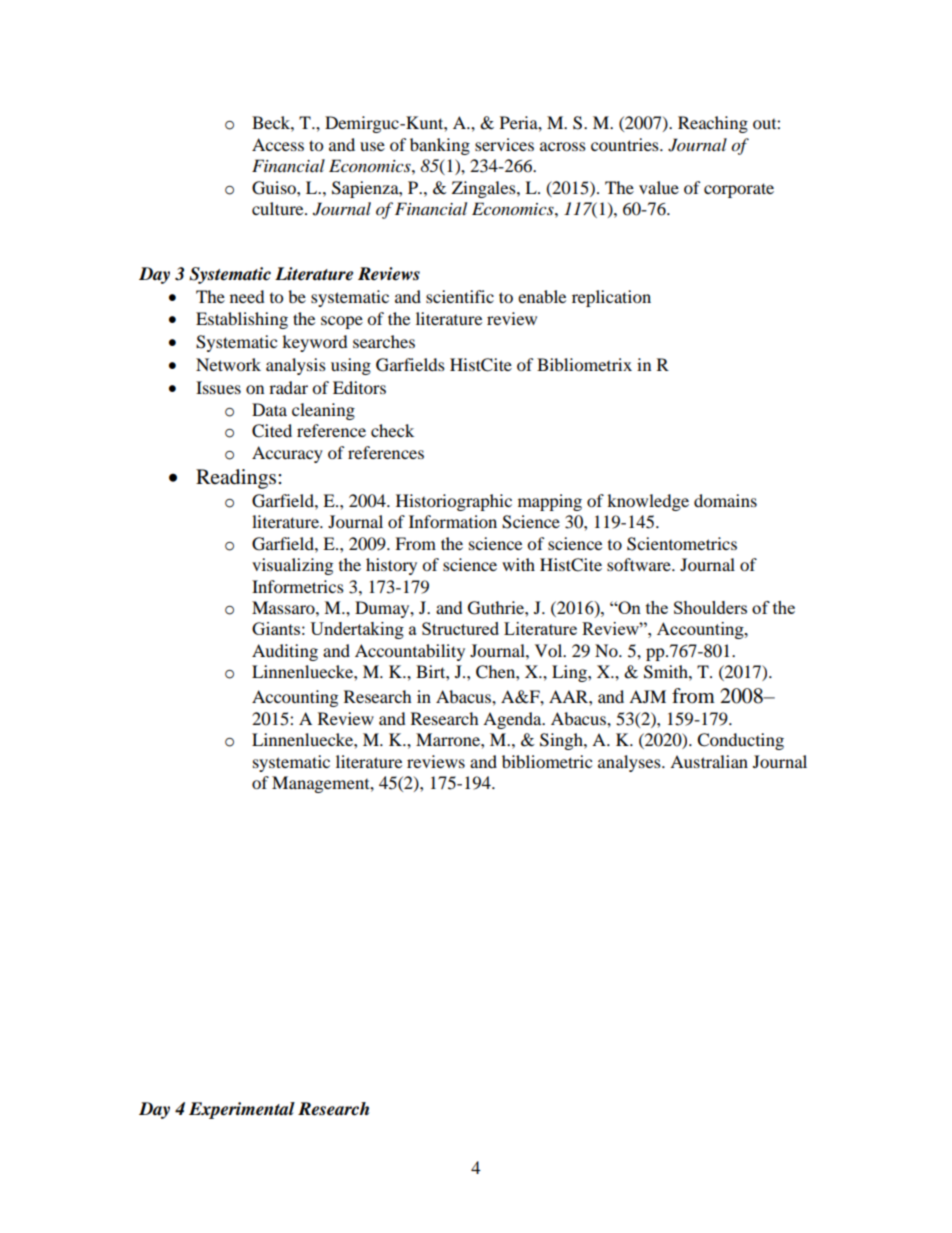  What do you see at coordinates (453, 521) in the screenshot?
I see `Information` at bounding box center [453, 521].
